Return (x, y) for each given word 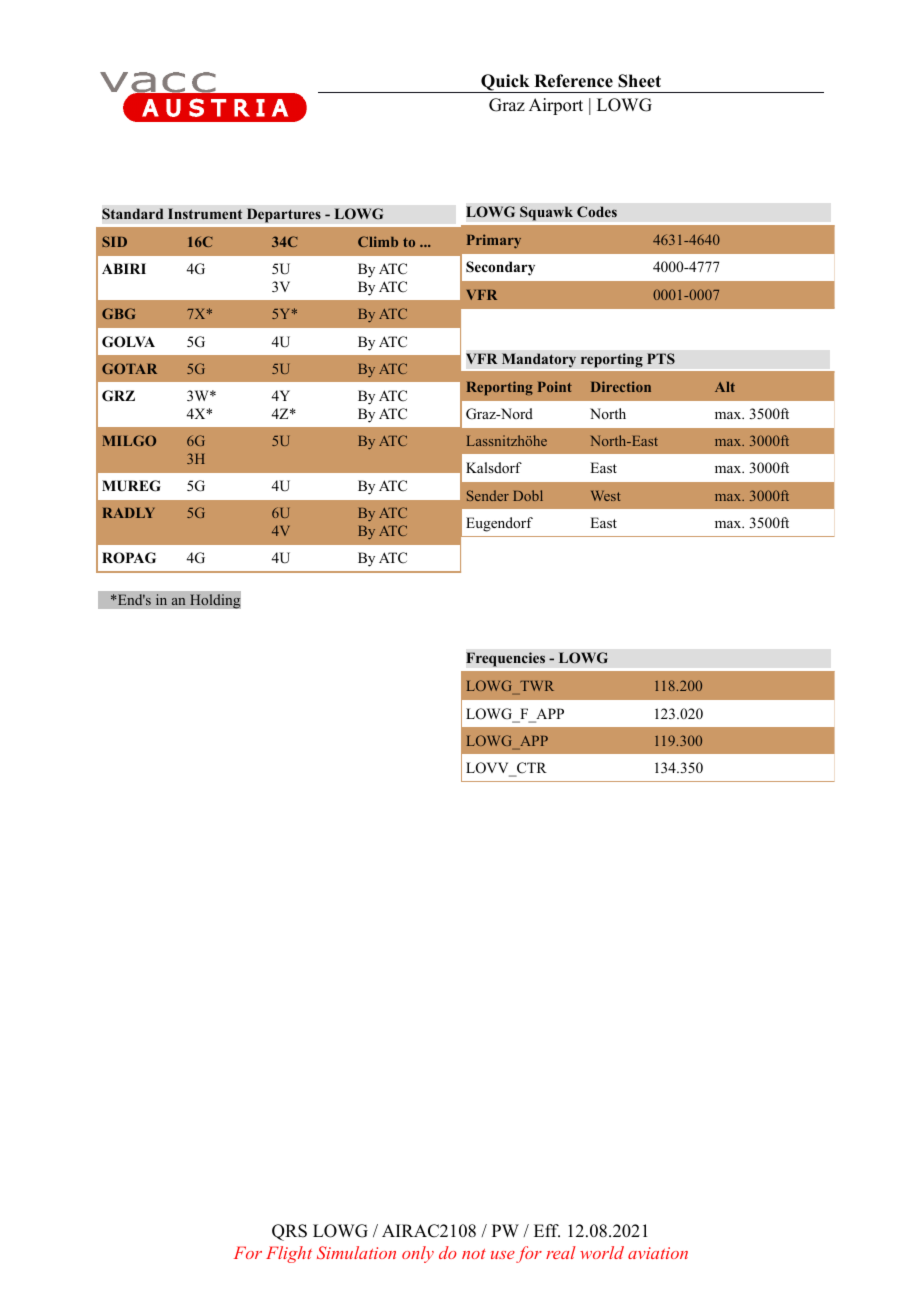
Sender (488, 495)
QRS (289, 1232)
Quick (505, 83)
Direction (621, 386)
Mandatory (539, 360)
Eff (547, 1230)
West (606, 496)
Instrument (205, 213)
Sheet (639, 81)
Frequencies (505, 659)
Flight (289, 1254)
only (418, 1254)
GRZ (118, 396)
